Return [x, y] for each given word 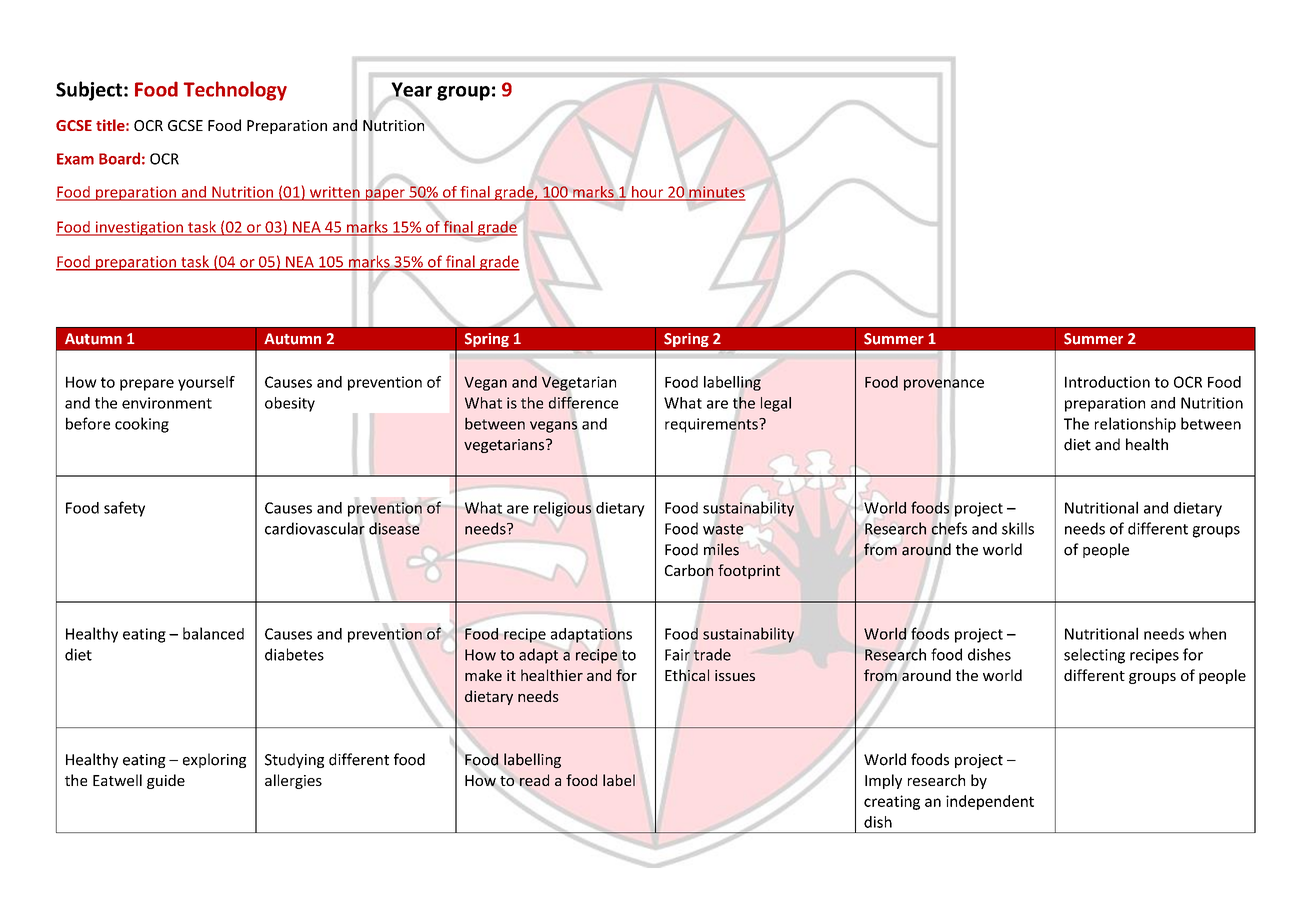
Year [411, 90]
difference [583, 402]
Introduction [1107, 382]
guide [166, 781]
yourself [206, 383]
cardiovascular [315, 528]
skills [1018, 528]
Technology [235, 91]
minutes [716, 193]
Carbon [689, 570]
